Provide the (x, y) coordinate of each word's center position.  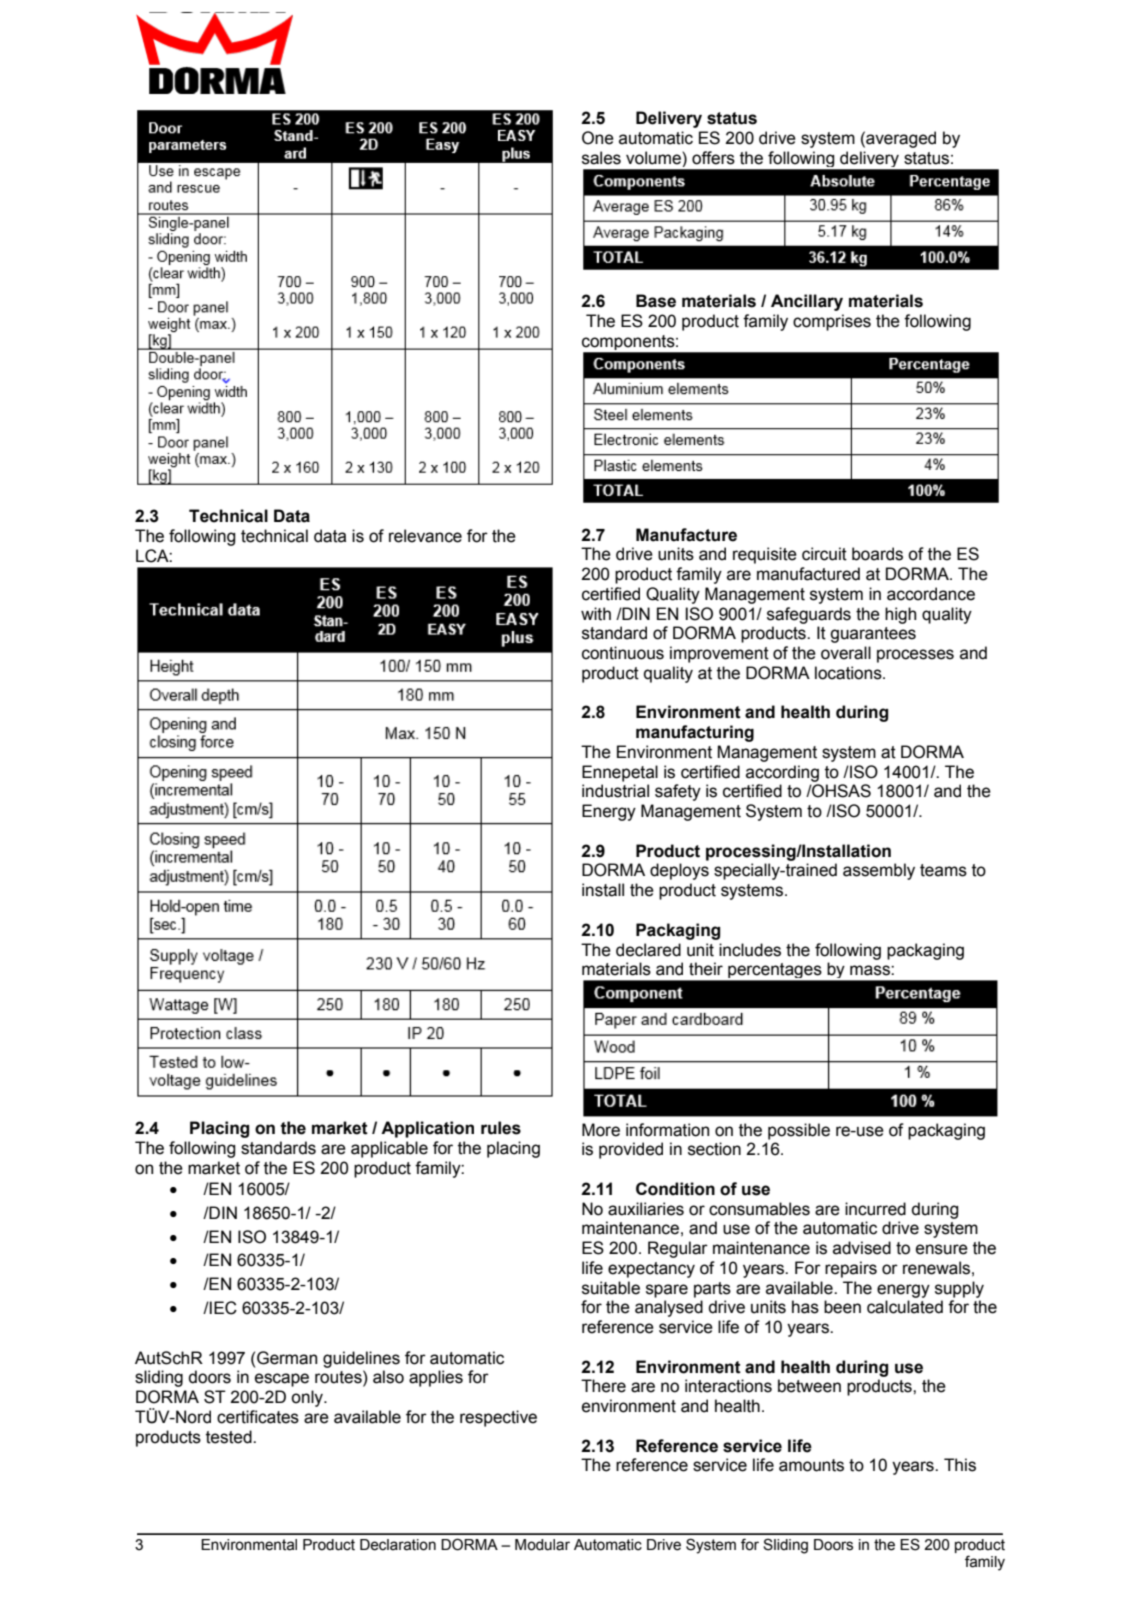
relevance (425, 536)
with (596, 614)
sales (601, 158)
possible (799, 1131)
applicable (389, 1149)
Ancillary (807, 302)
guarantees (873, 635)
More (601, 1130)
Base (656, 301)
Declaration (398, 1545)
